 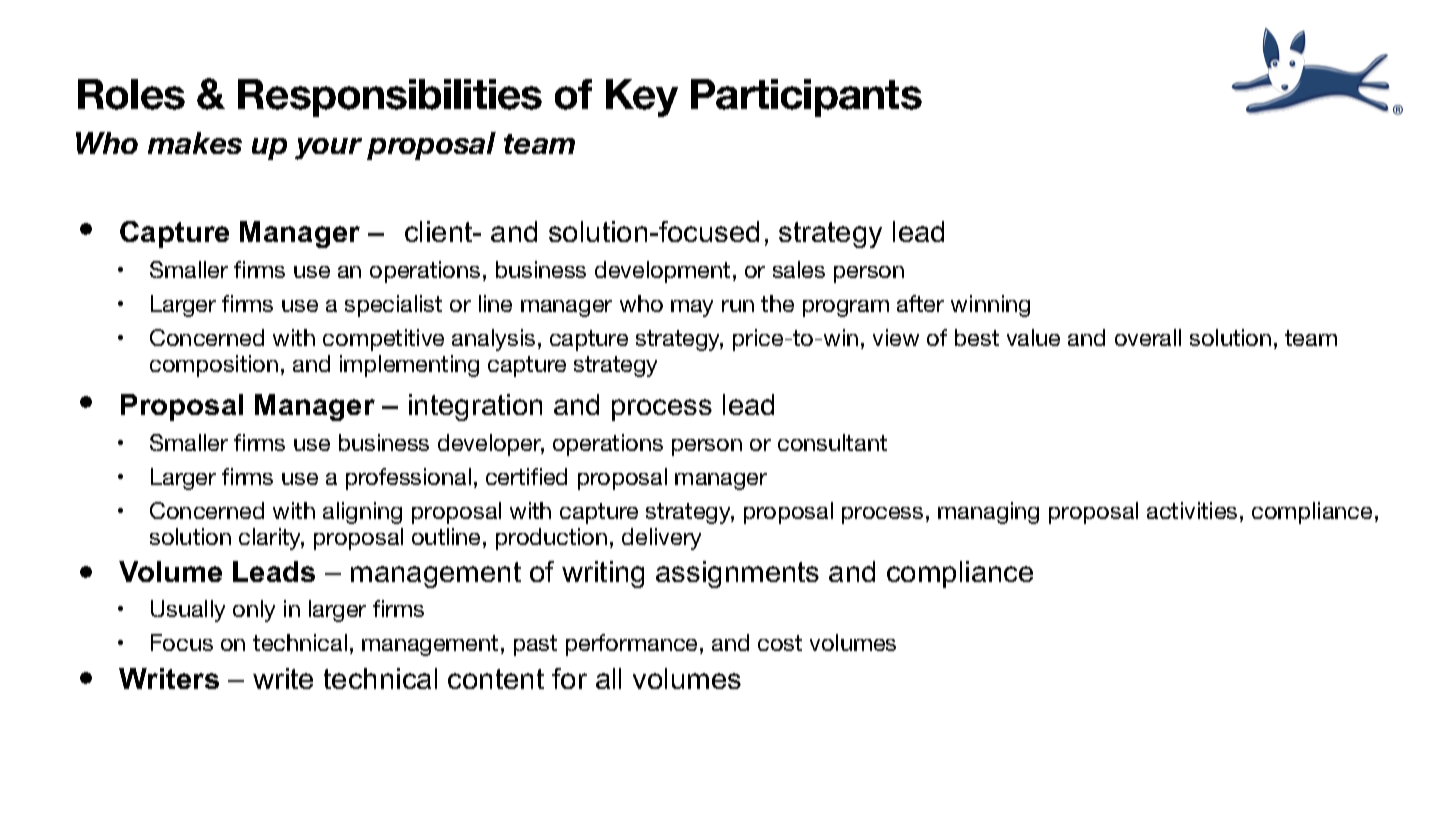 I want to click on integration, so click(x=475, y=407).
